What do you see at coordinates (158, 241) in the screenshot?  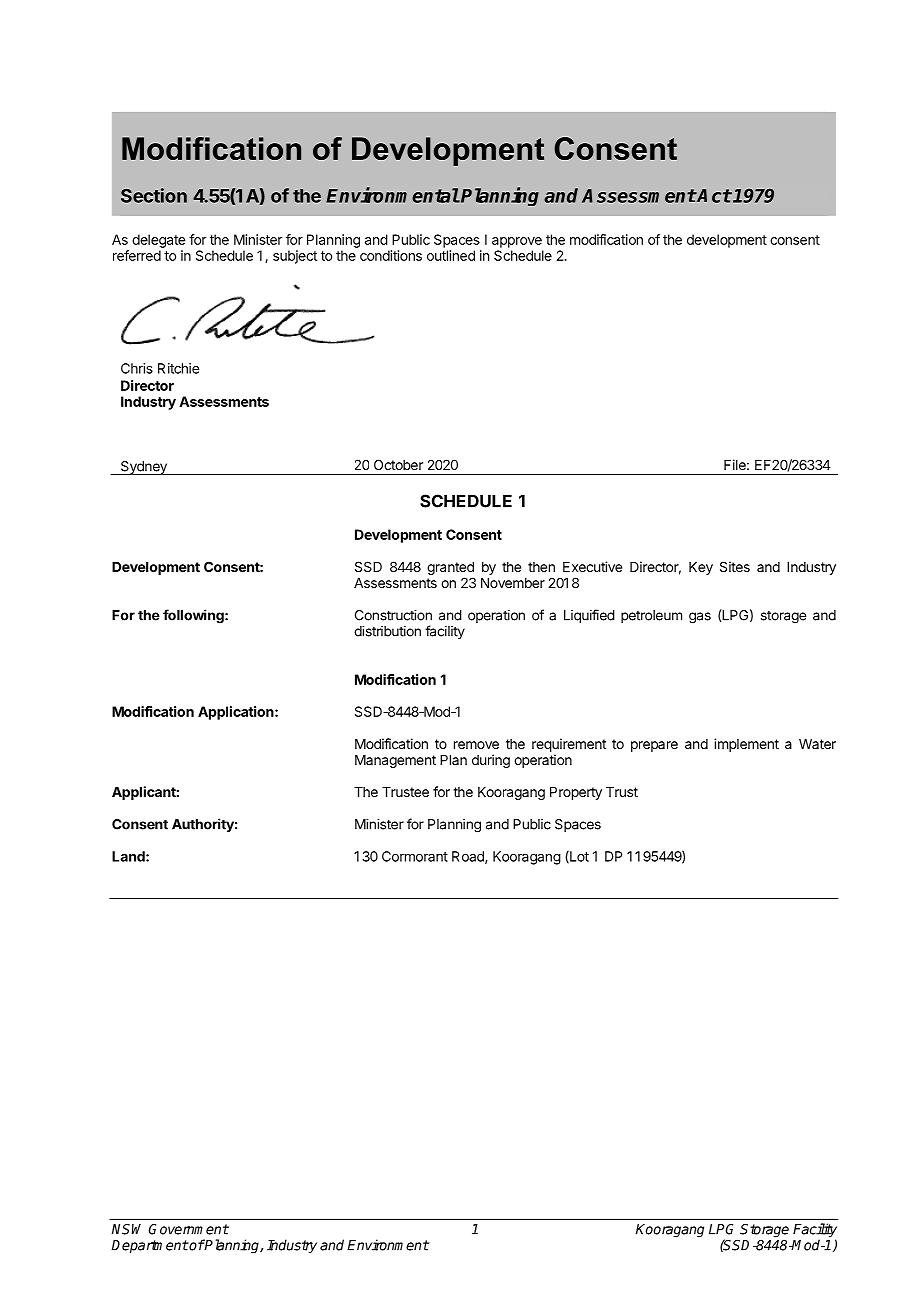 I see `delegate` at bounding box center [158, 241].
